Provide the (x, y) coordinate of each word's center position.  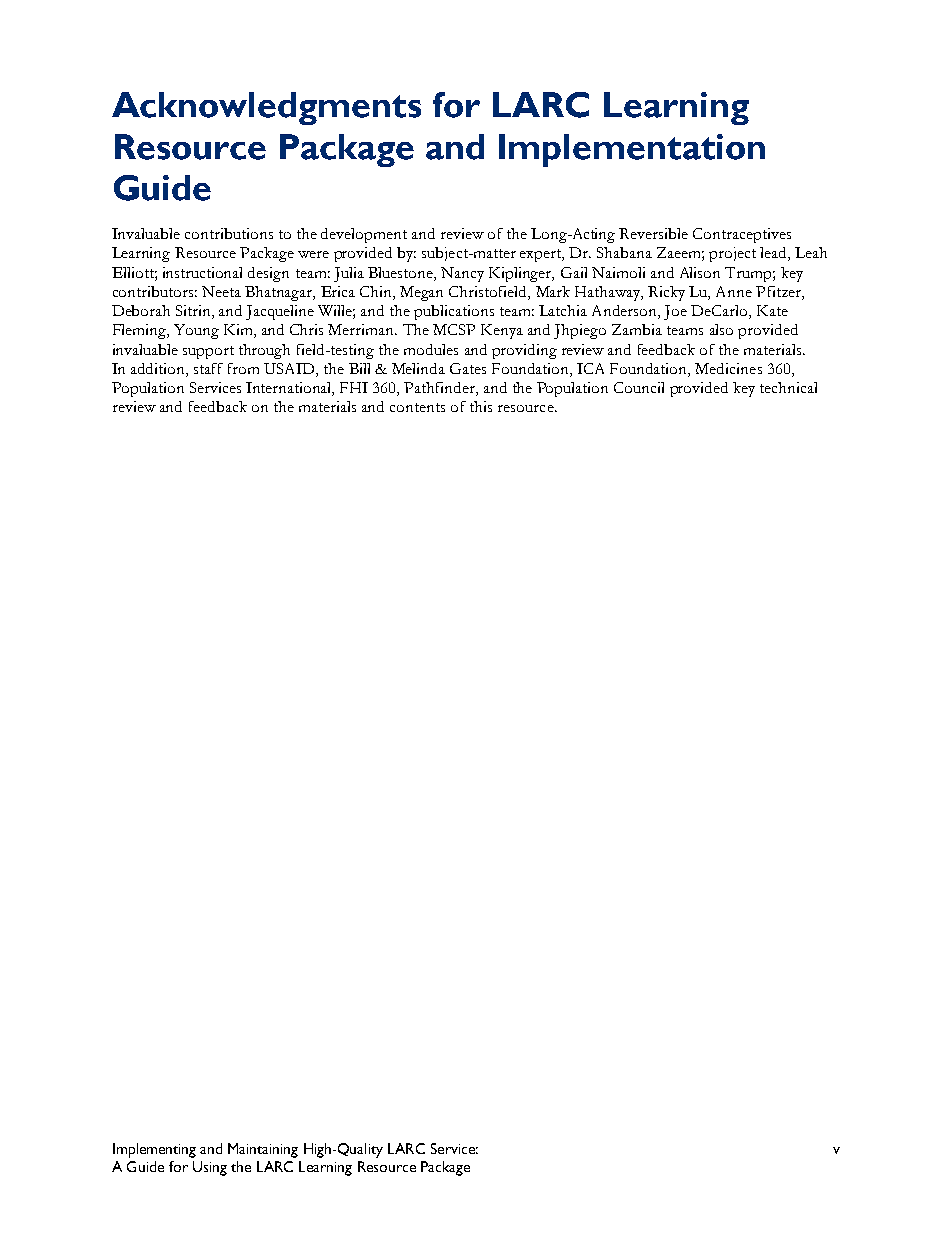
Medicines (728, 368)
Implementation (632, 150)
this (481, 406)
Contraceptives (742, 235)
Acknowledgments (266, 108)
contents (417, 407)
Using (210, 1168)
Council (639, 387)
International (290, 389)
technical (788, 387)
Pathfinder (440, 389)
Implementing (154, 1150)
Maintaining (263, 1150)
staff (208, 368)
